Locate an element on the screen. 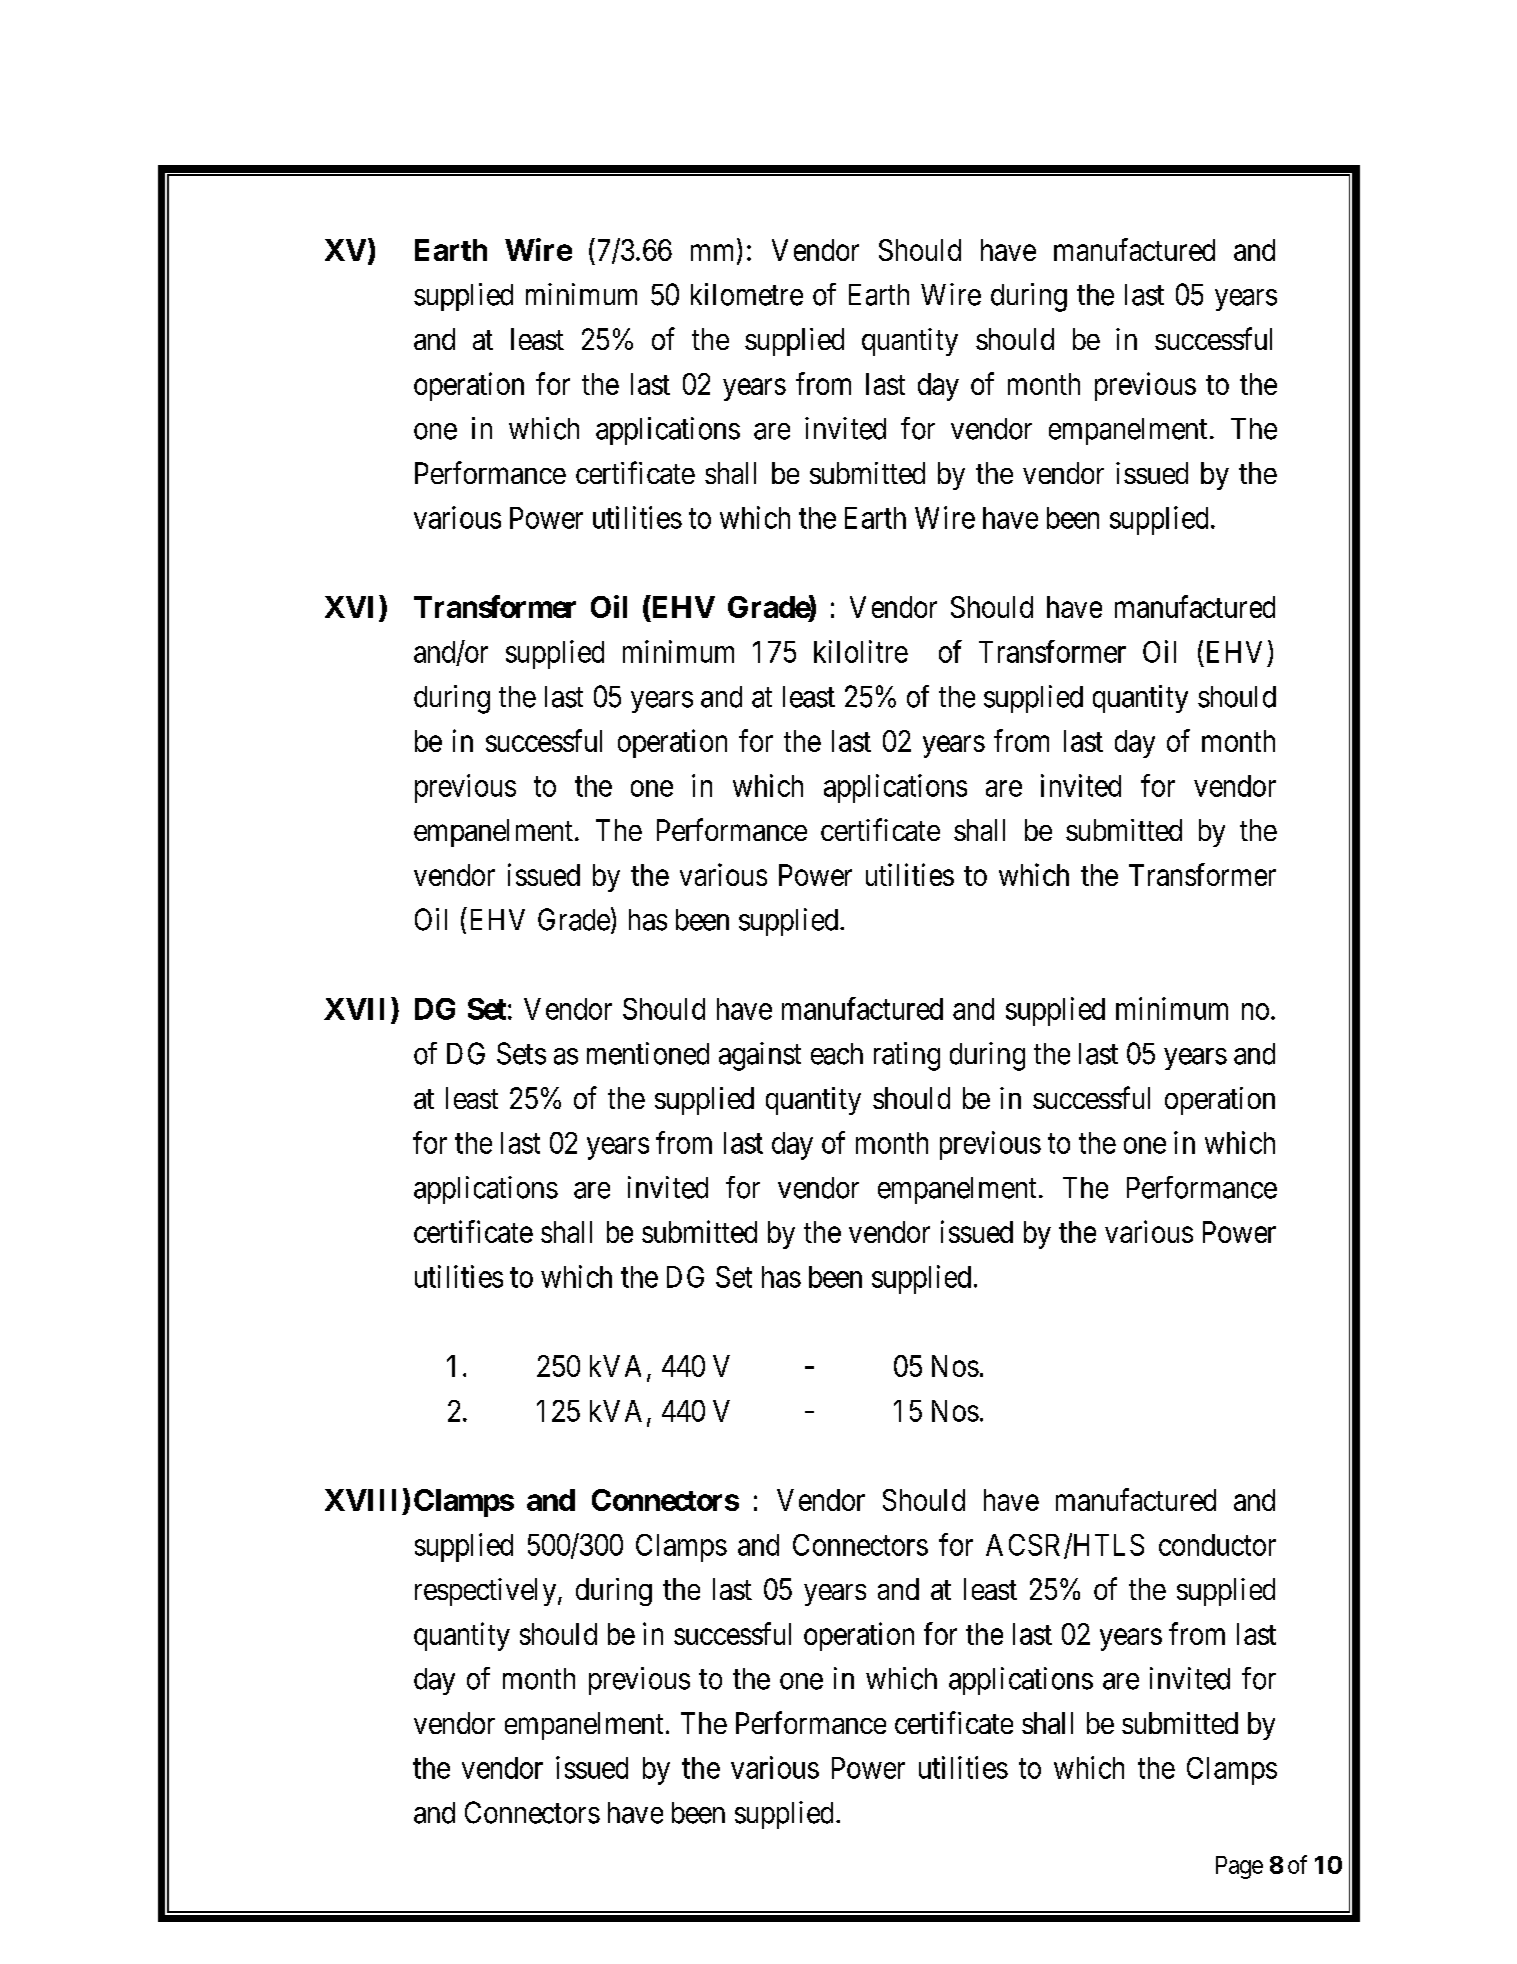  kilometre is located at coordinates (747, 294).
